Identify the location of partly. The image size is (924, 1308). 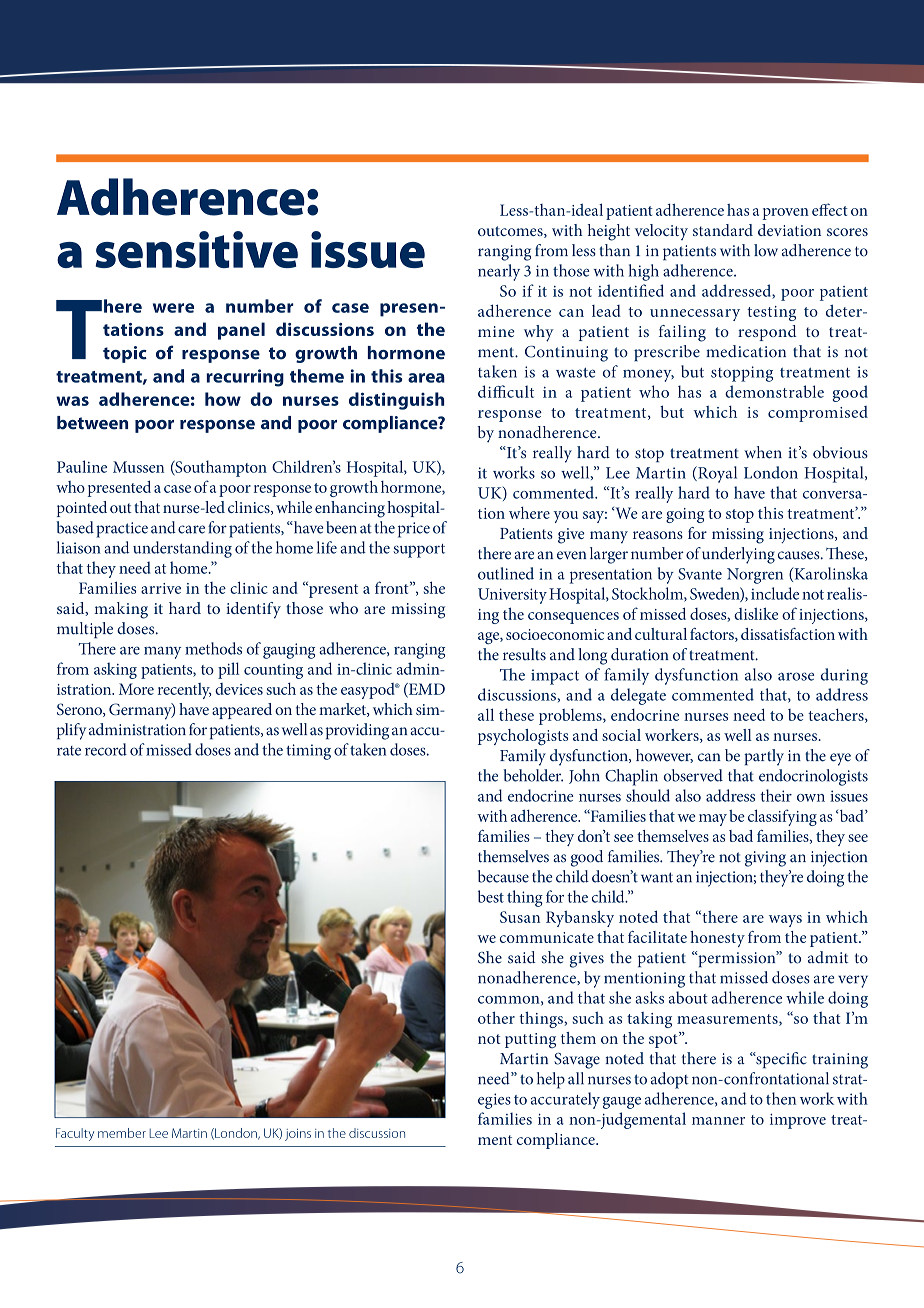
(764, 757).
